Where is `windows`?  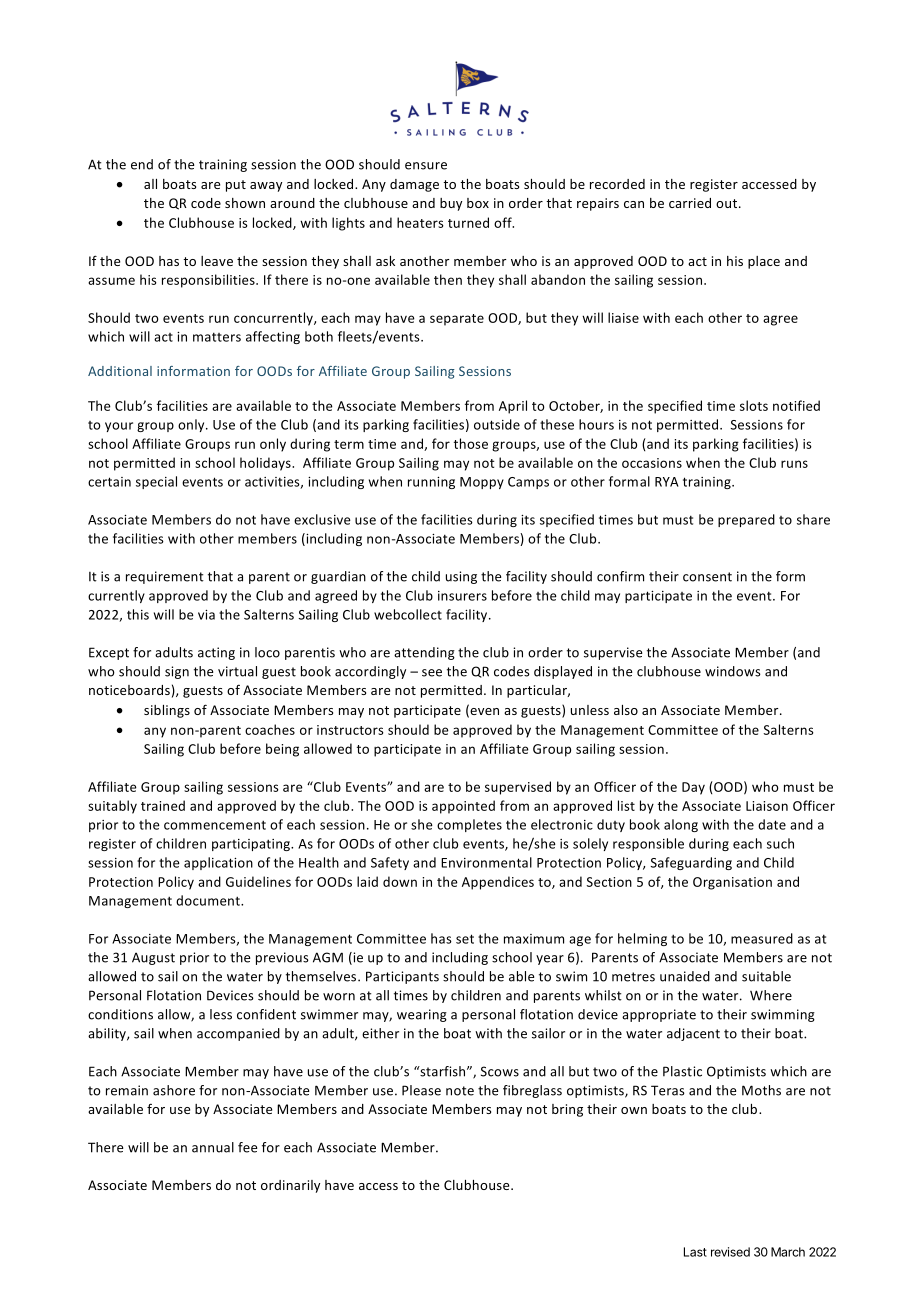
windows is located at coordinates (733, 671).
